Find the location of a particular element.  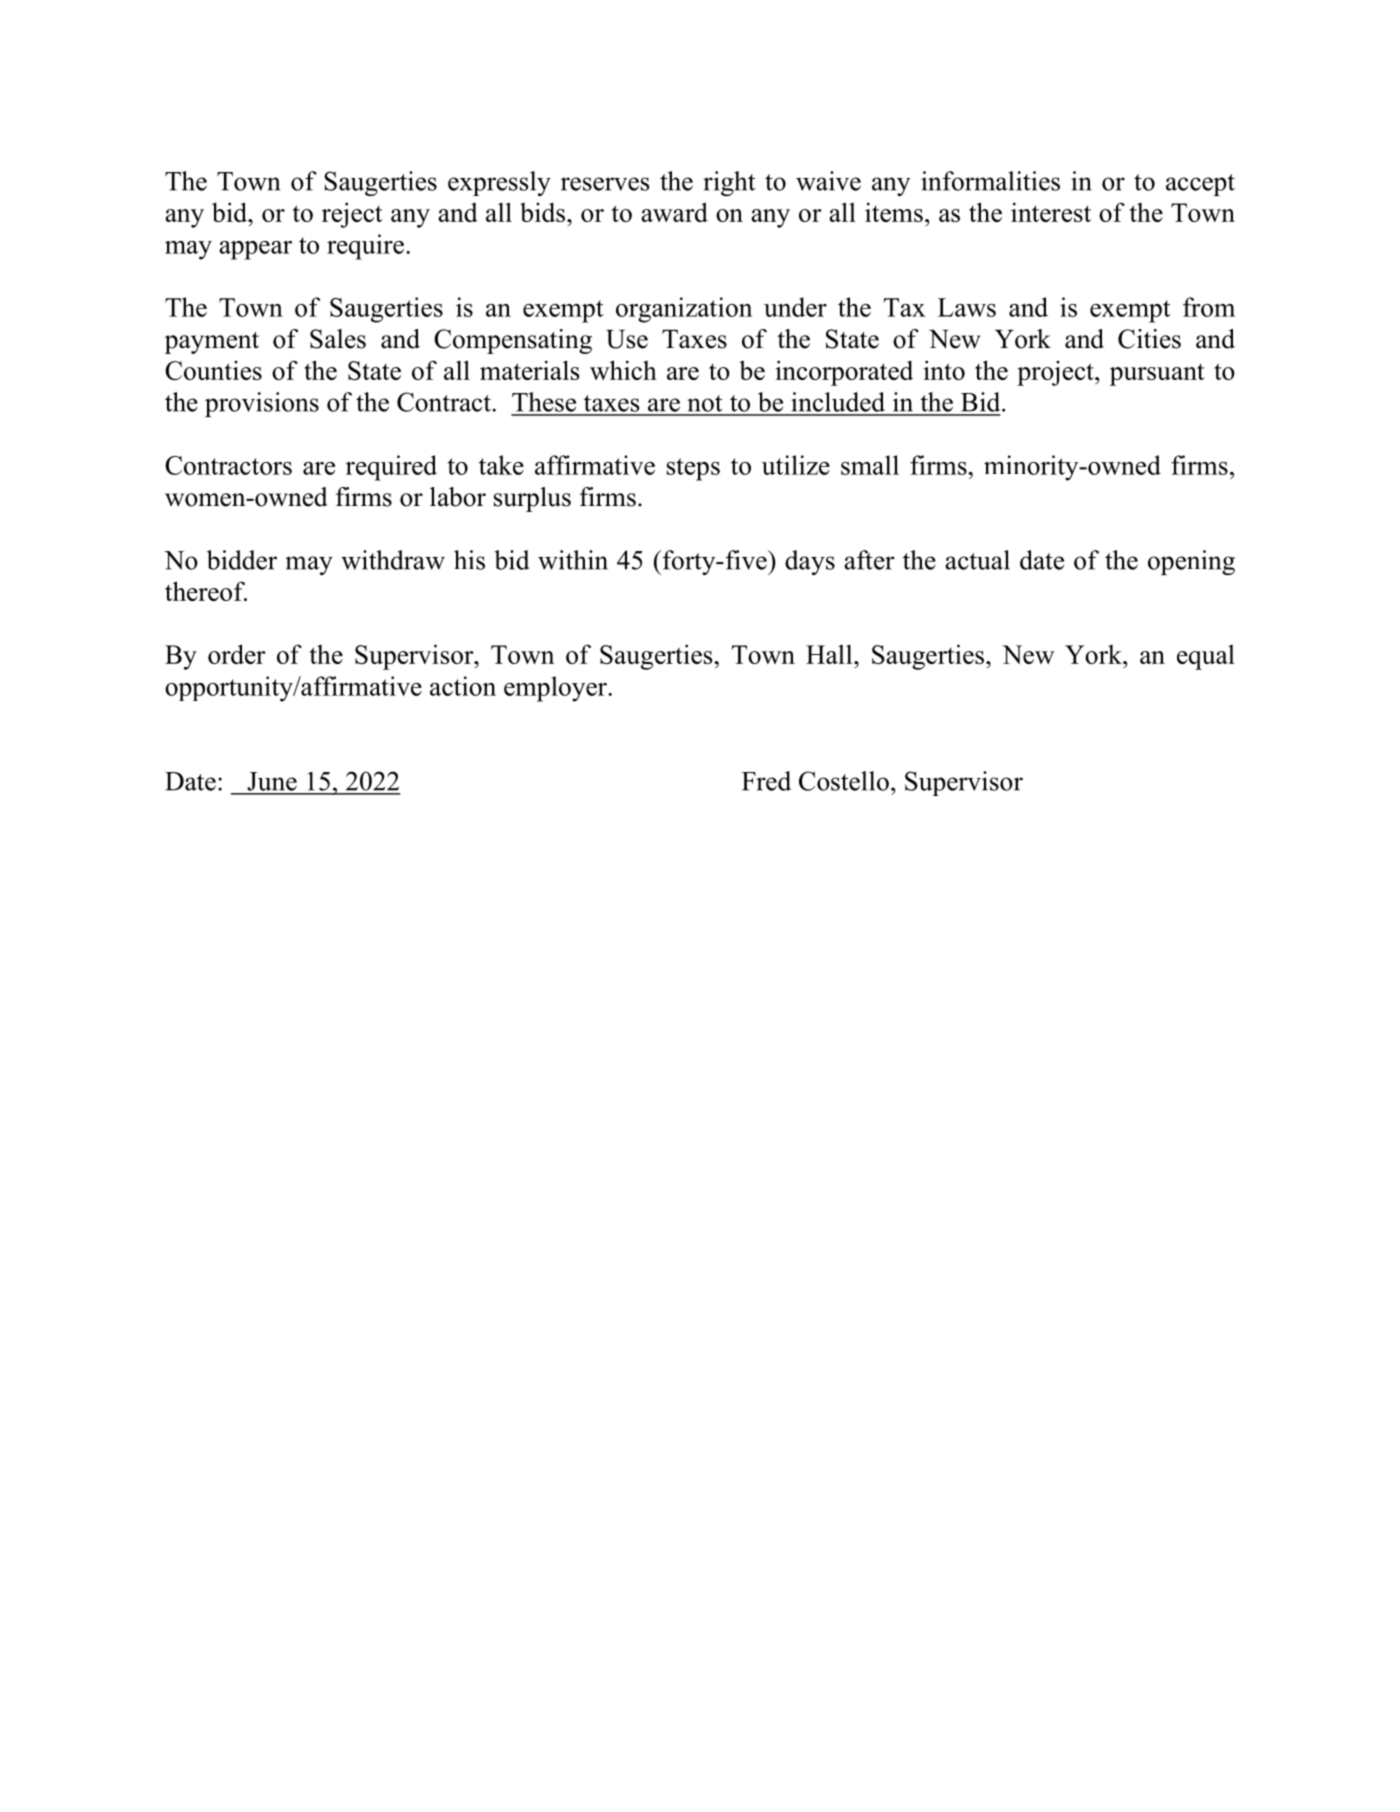

Fred is located at coordinates (766, 781).
